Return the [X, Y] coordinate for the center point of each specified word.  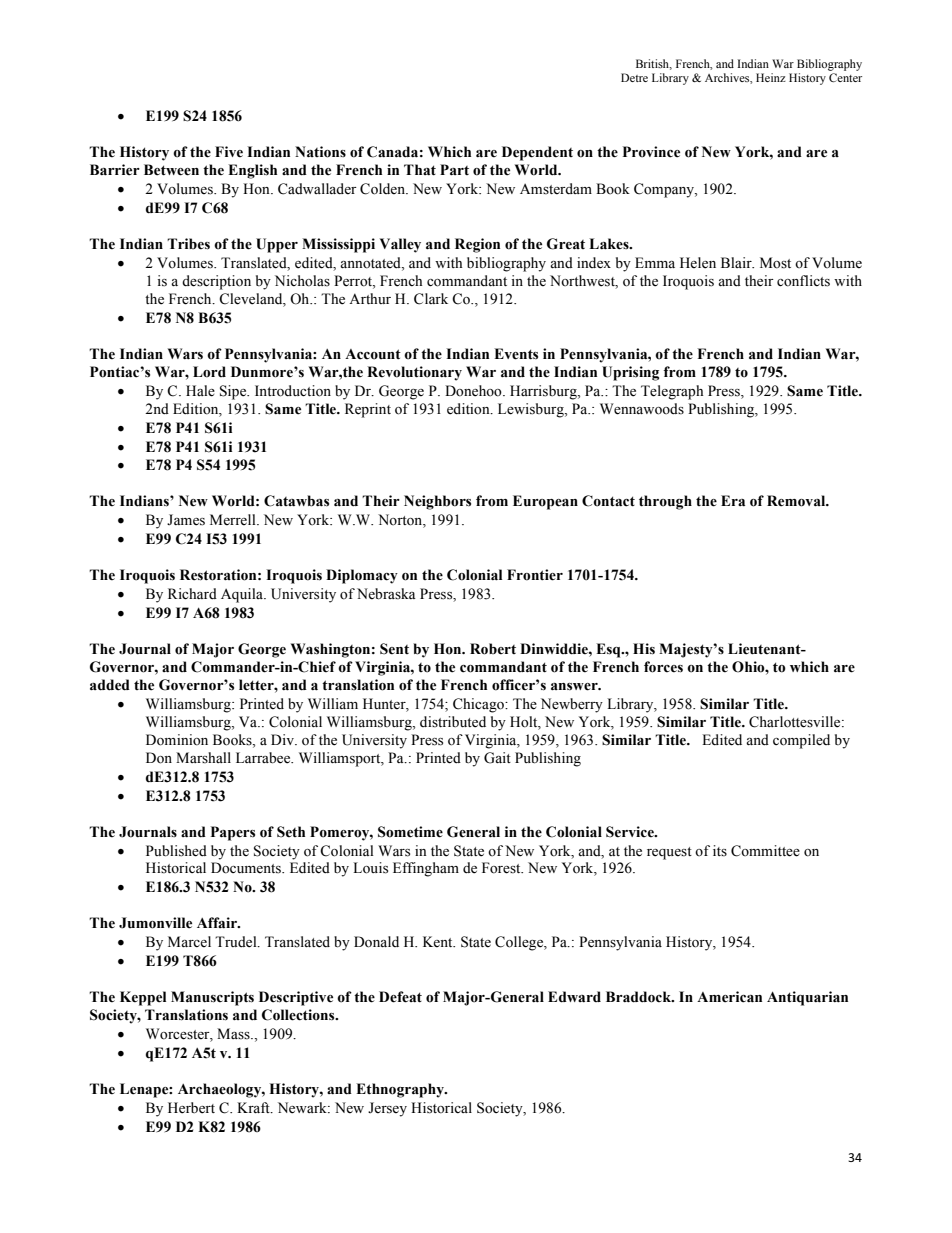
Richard [192, 594]
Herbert [191, 1108]
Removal [797, 501]
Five [229, 152]
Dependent [537, 153]
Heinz [771, 77]
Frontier [535, 575]
